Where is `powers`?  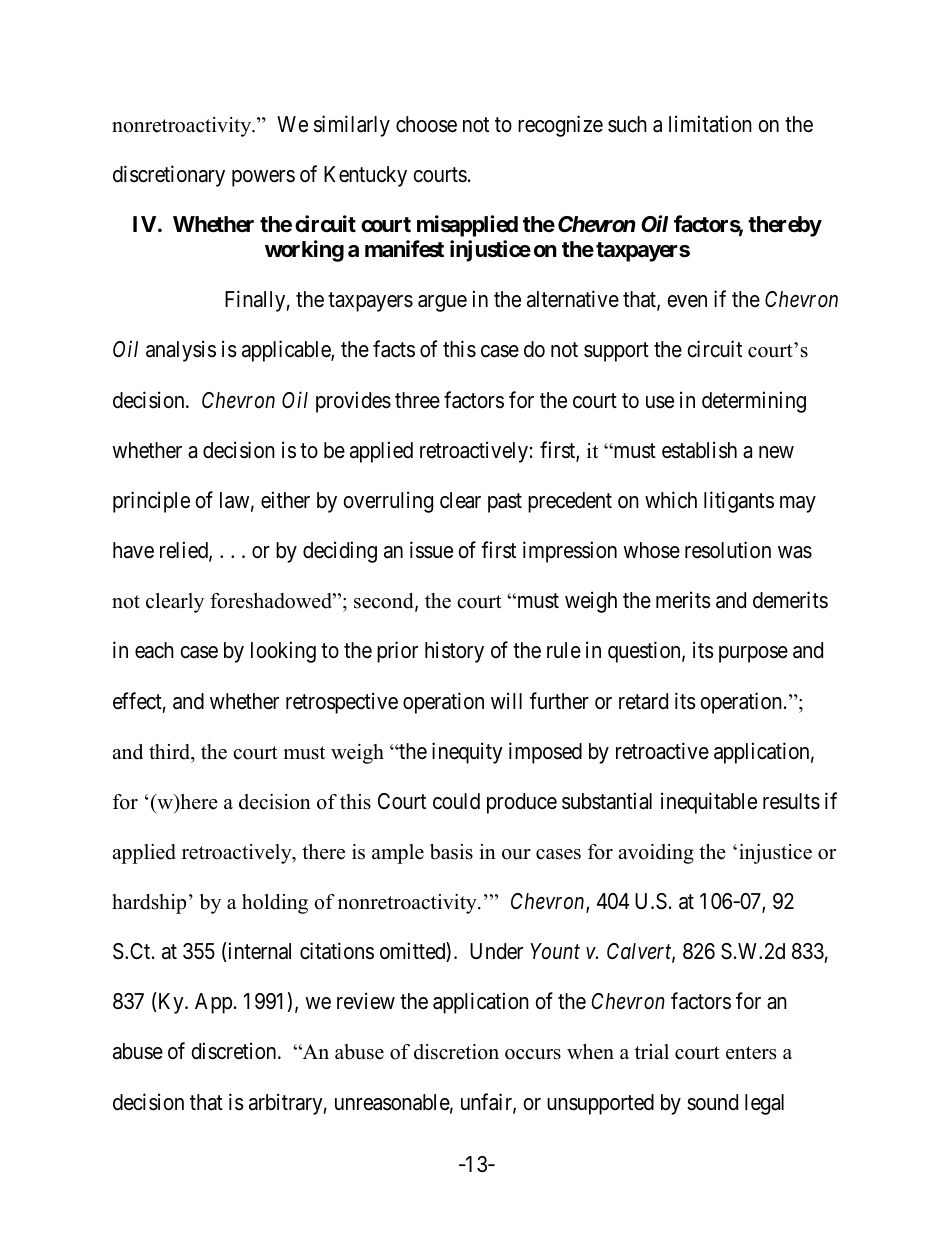 powers is located at coordinates (263, 178).
